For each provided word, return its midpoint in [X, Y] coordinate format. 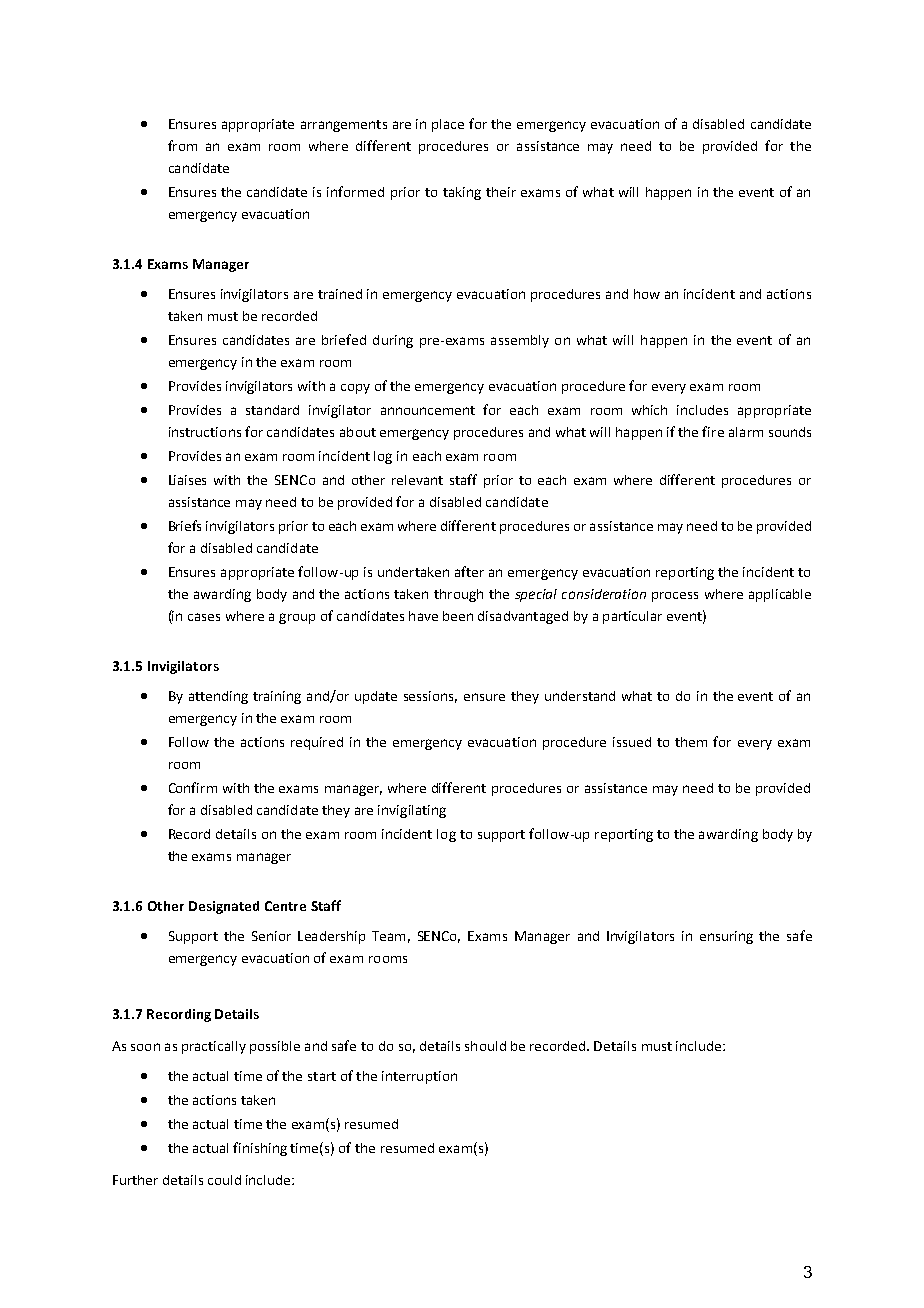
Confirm [193, 787]
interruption [419, 1077]
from [182, 145]
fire [713, 431]
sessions [430, 697]
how [647, 294]
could [224, 1180]
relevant [417, 480]
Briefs [185, 525]
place [448, 125]
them [691, 742]
